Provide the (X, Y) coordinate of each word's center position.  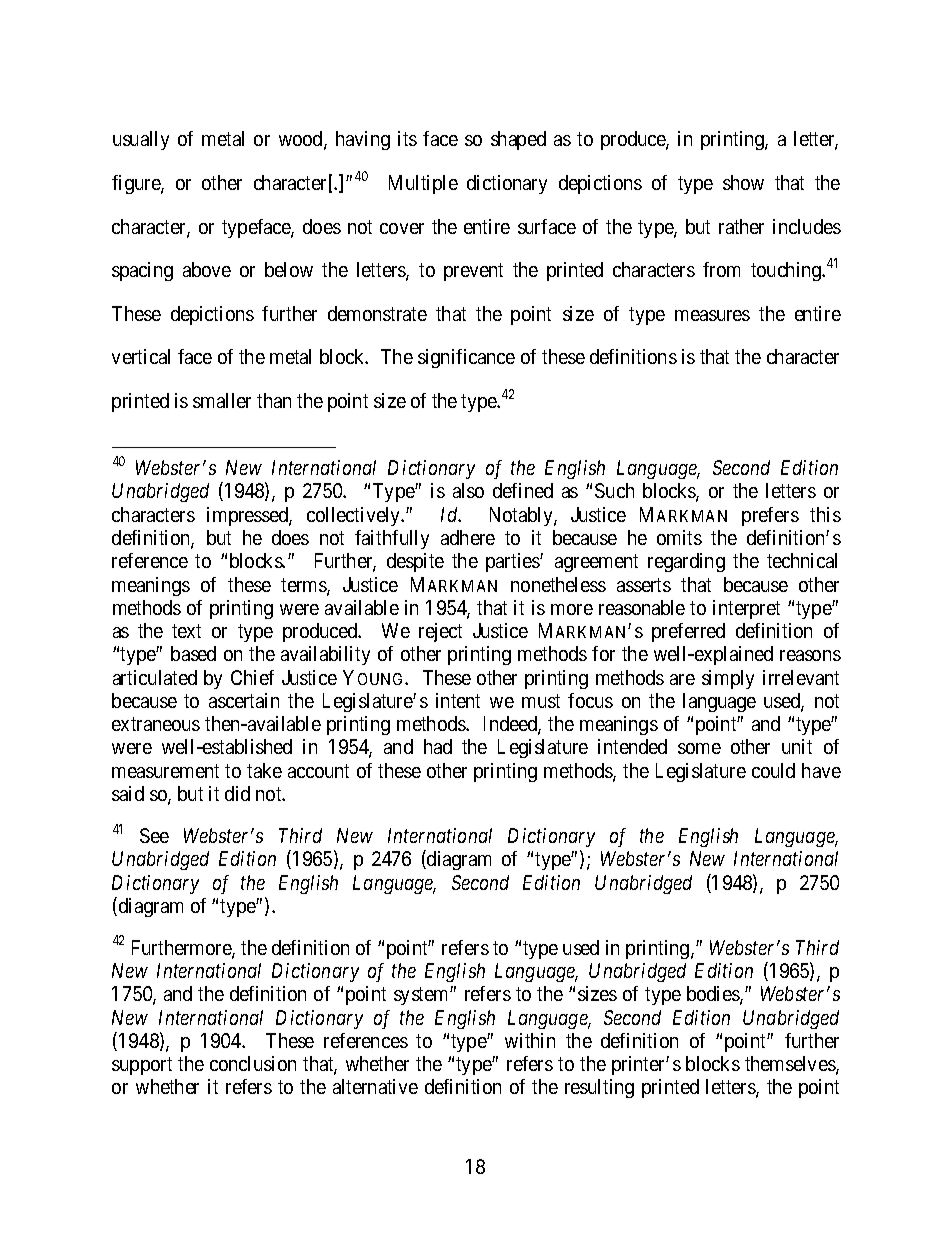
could (773, 770)
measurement (165, 771)
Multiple (423, 184)
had (438, 746)
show (743, 182)
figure (137, 184)
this (825, 514)
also (468, 490)
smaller (222, 400)
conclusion (253, 1063)
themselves (791, 1065)
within (530, 1040)
